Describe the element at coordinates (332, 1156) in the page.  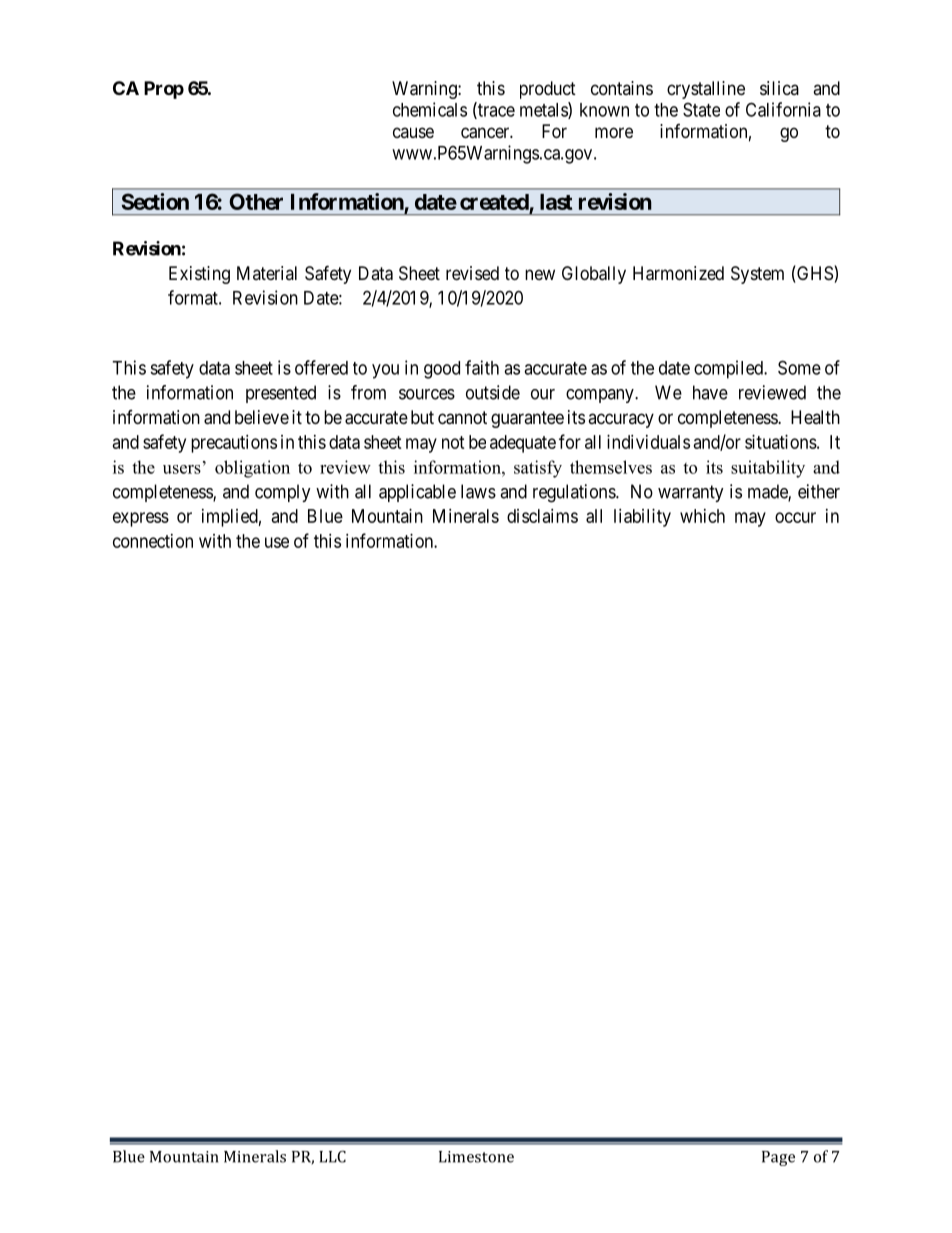
I see `LLC` at that location.
